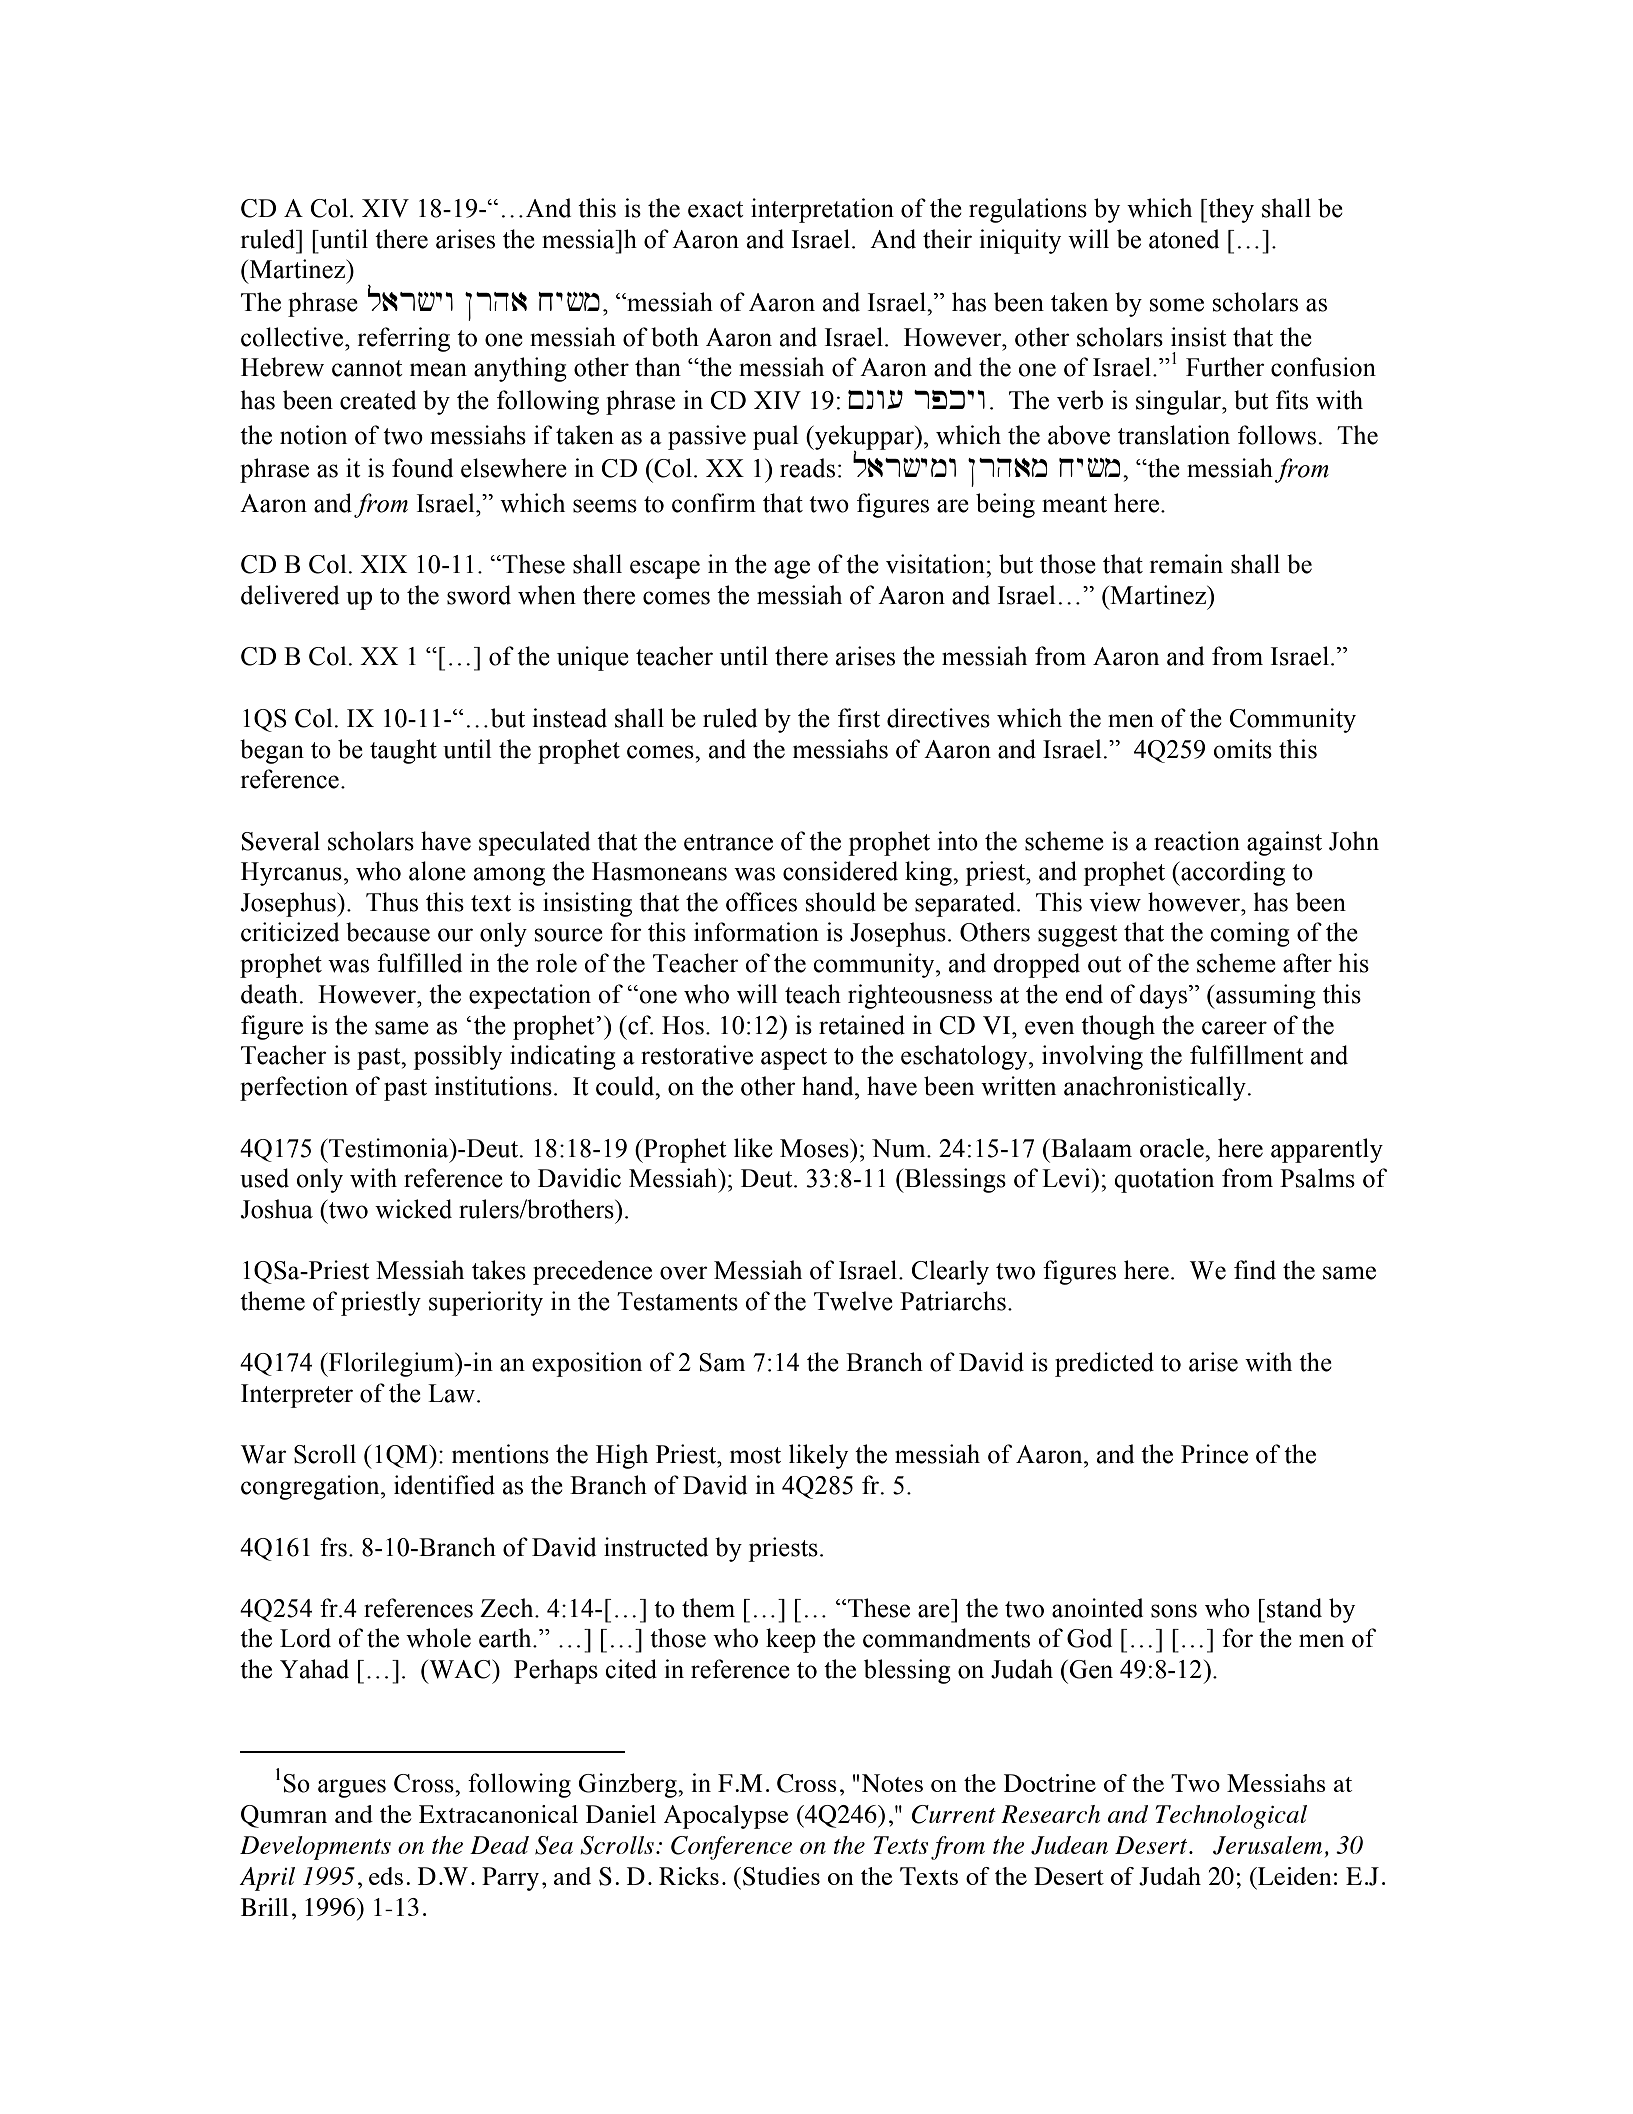 The height and width of the screenshot is (2114, 1633). I want to click on XIX, so click(383, 564).
